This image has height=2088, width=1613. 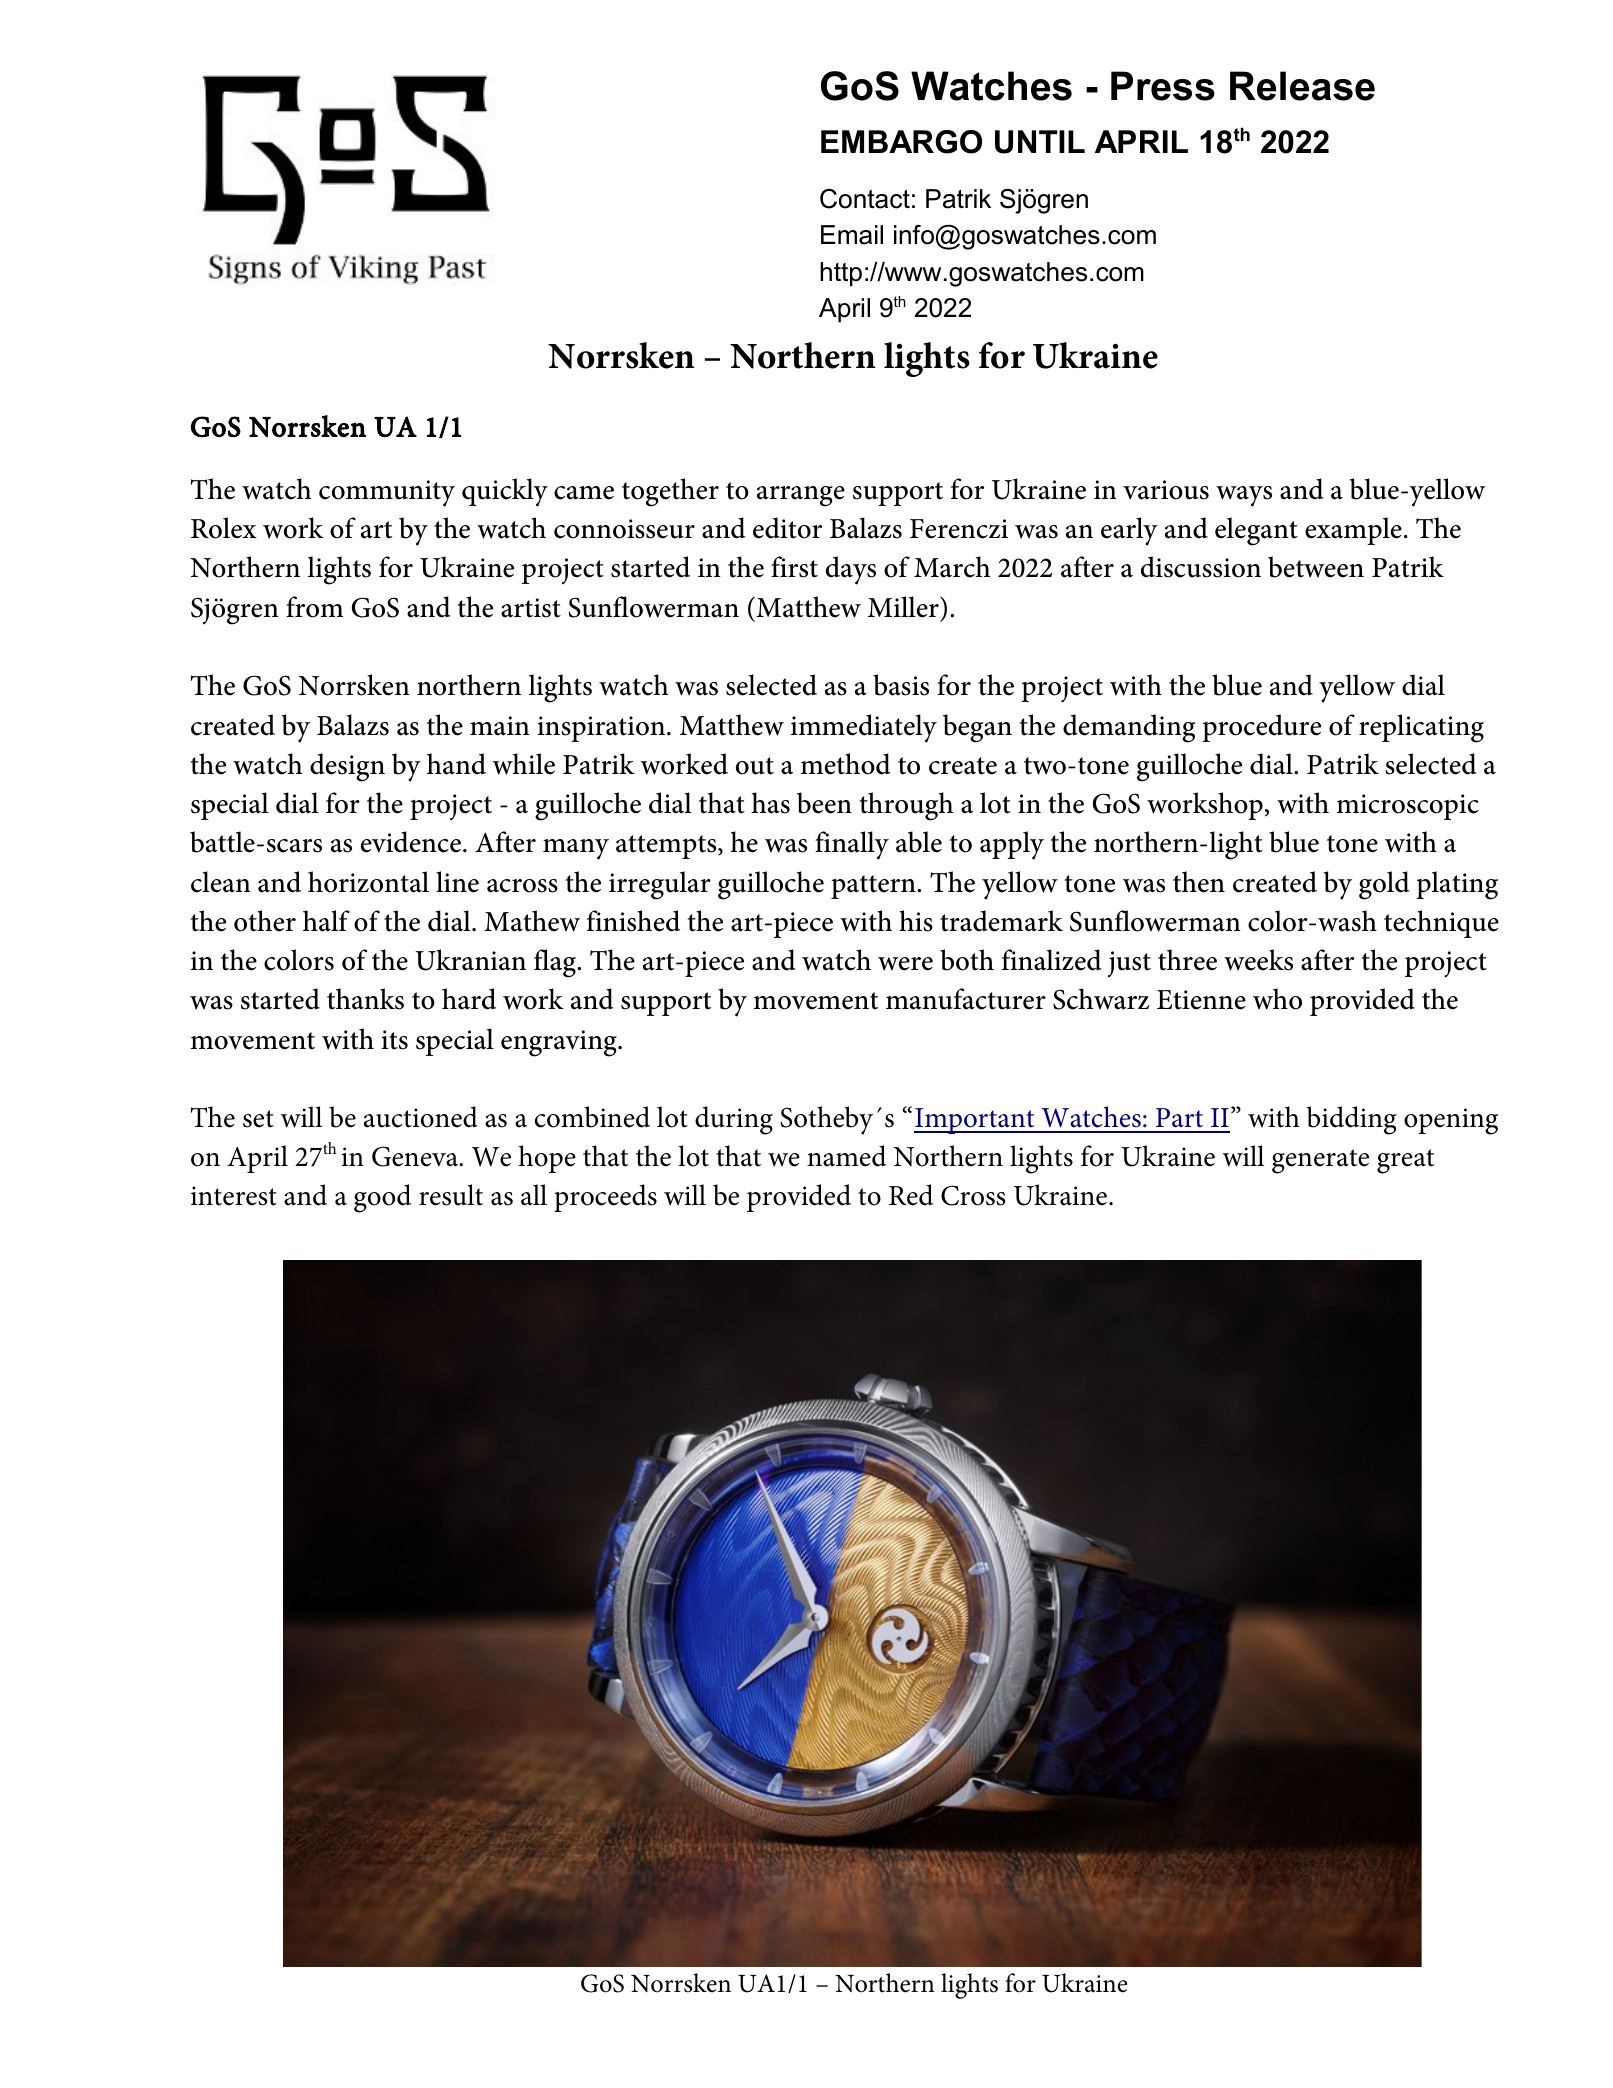 I want to click on Geneva, so click(x=416, y=1156).
